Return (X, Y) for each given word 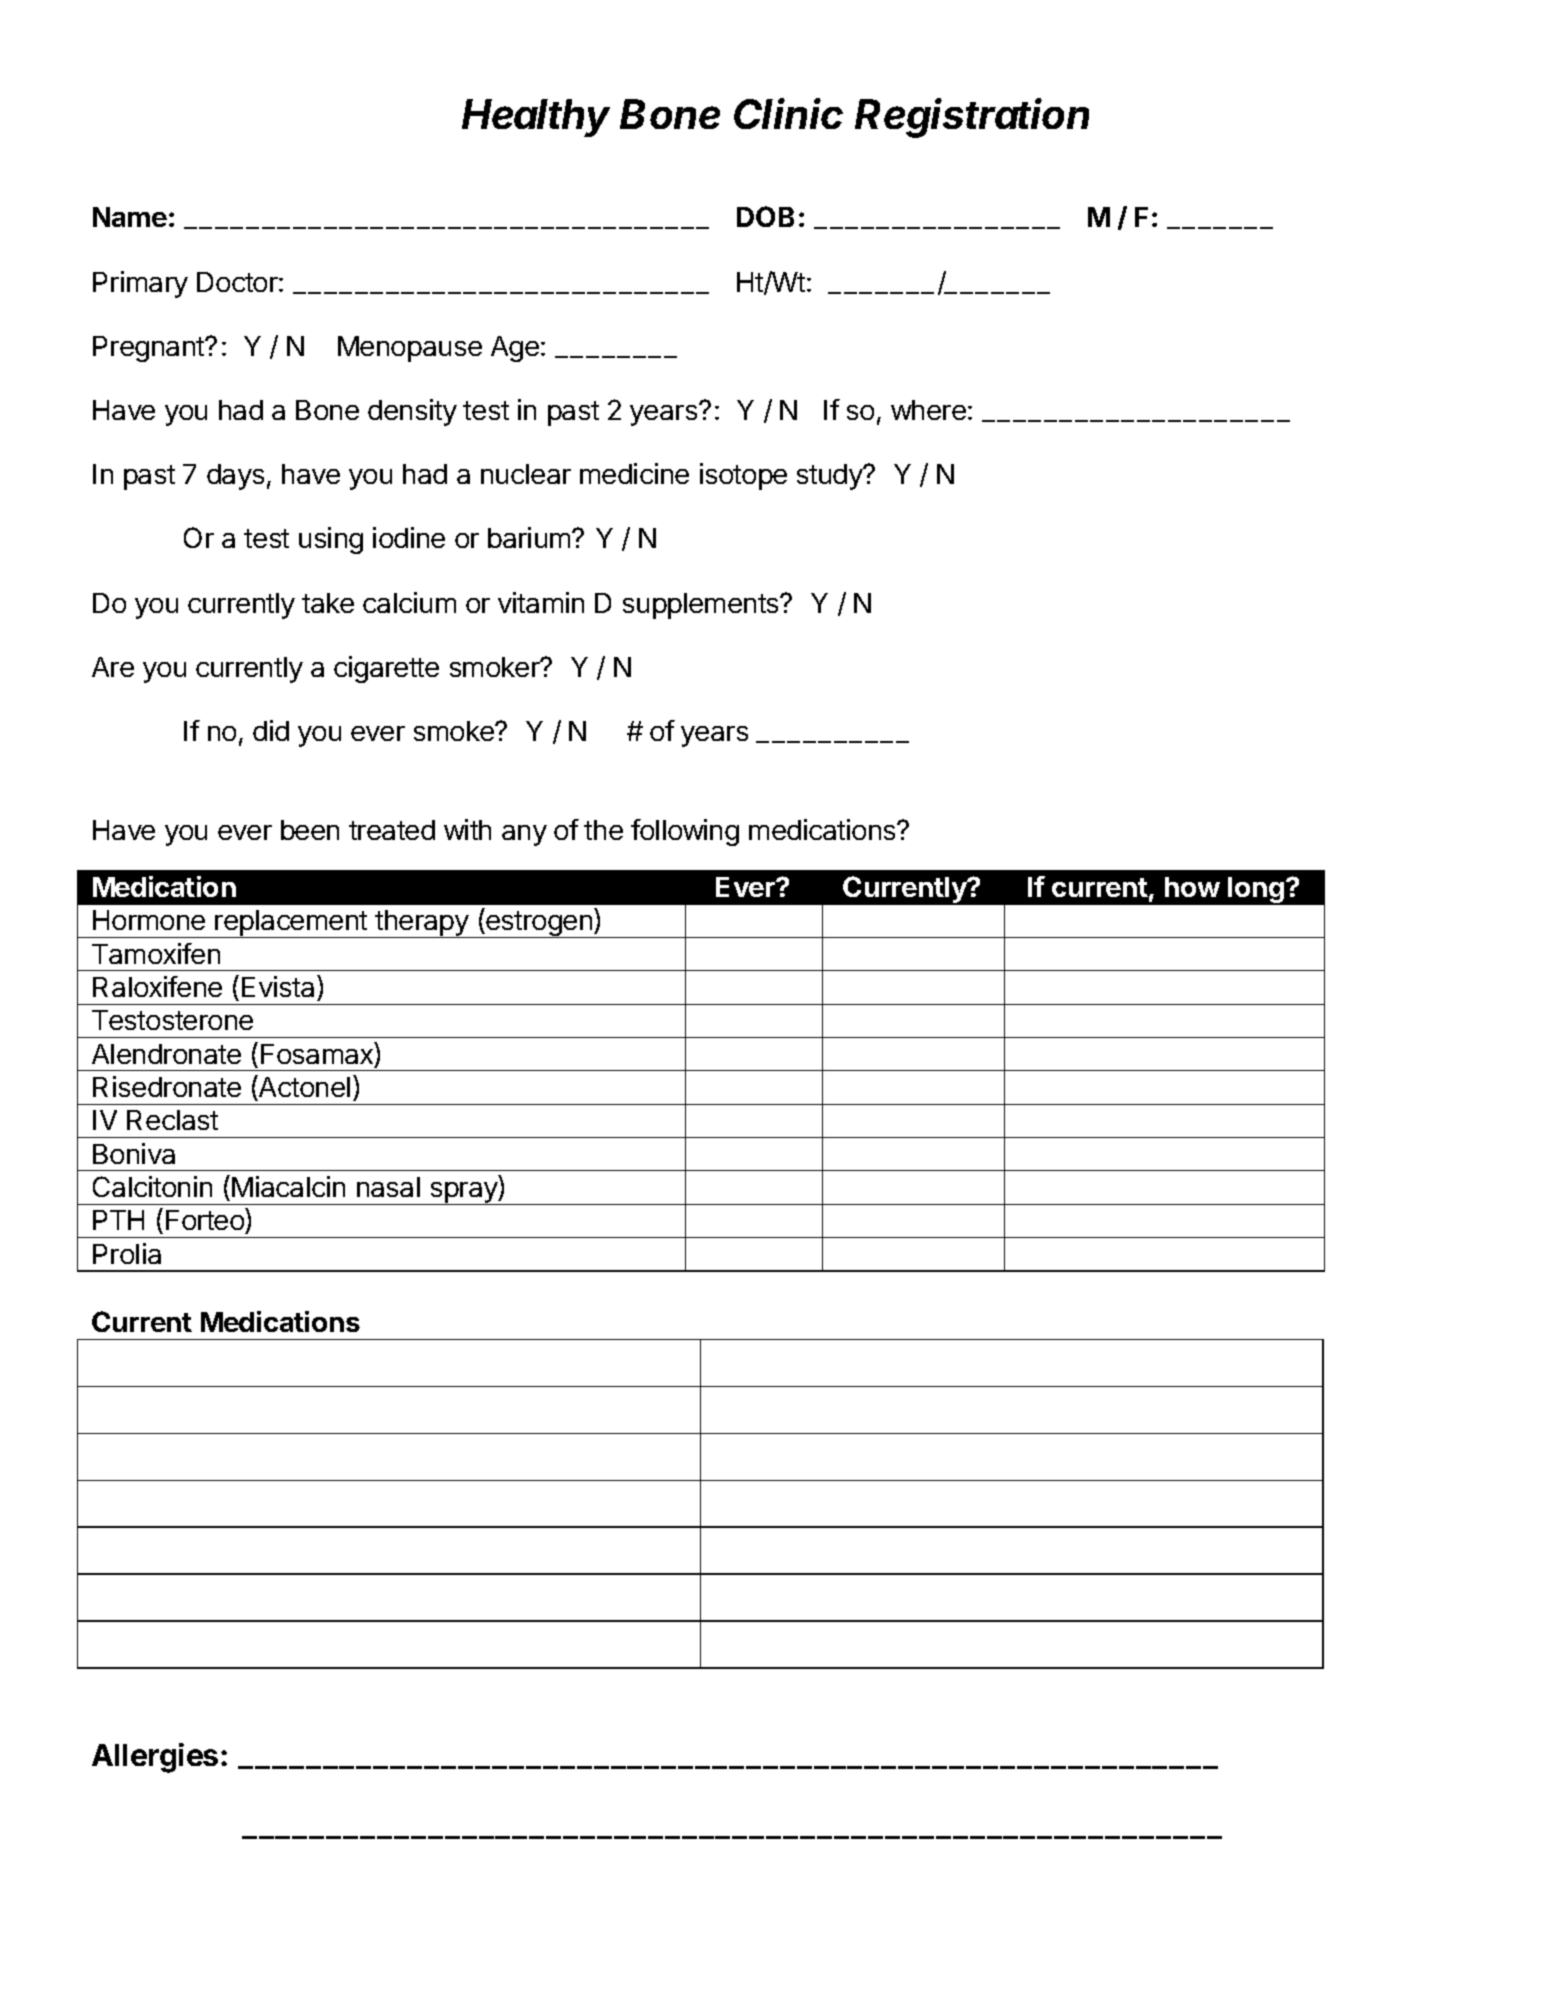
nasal (388, 1187)
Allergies (155, 1758)
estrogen (539, 924)
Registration (972, 118)
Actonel (303, 1086)
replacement (291, 924)
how (1192, 887)
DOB (765, 216)
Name (130, 217)
